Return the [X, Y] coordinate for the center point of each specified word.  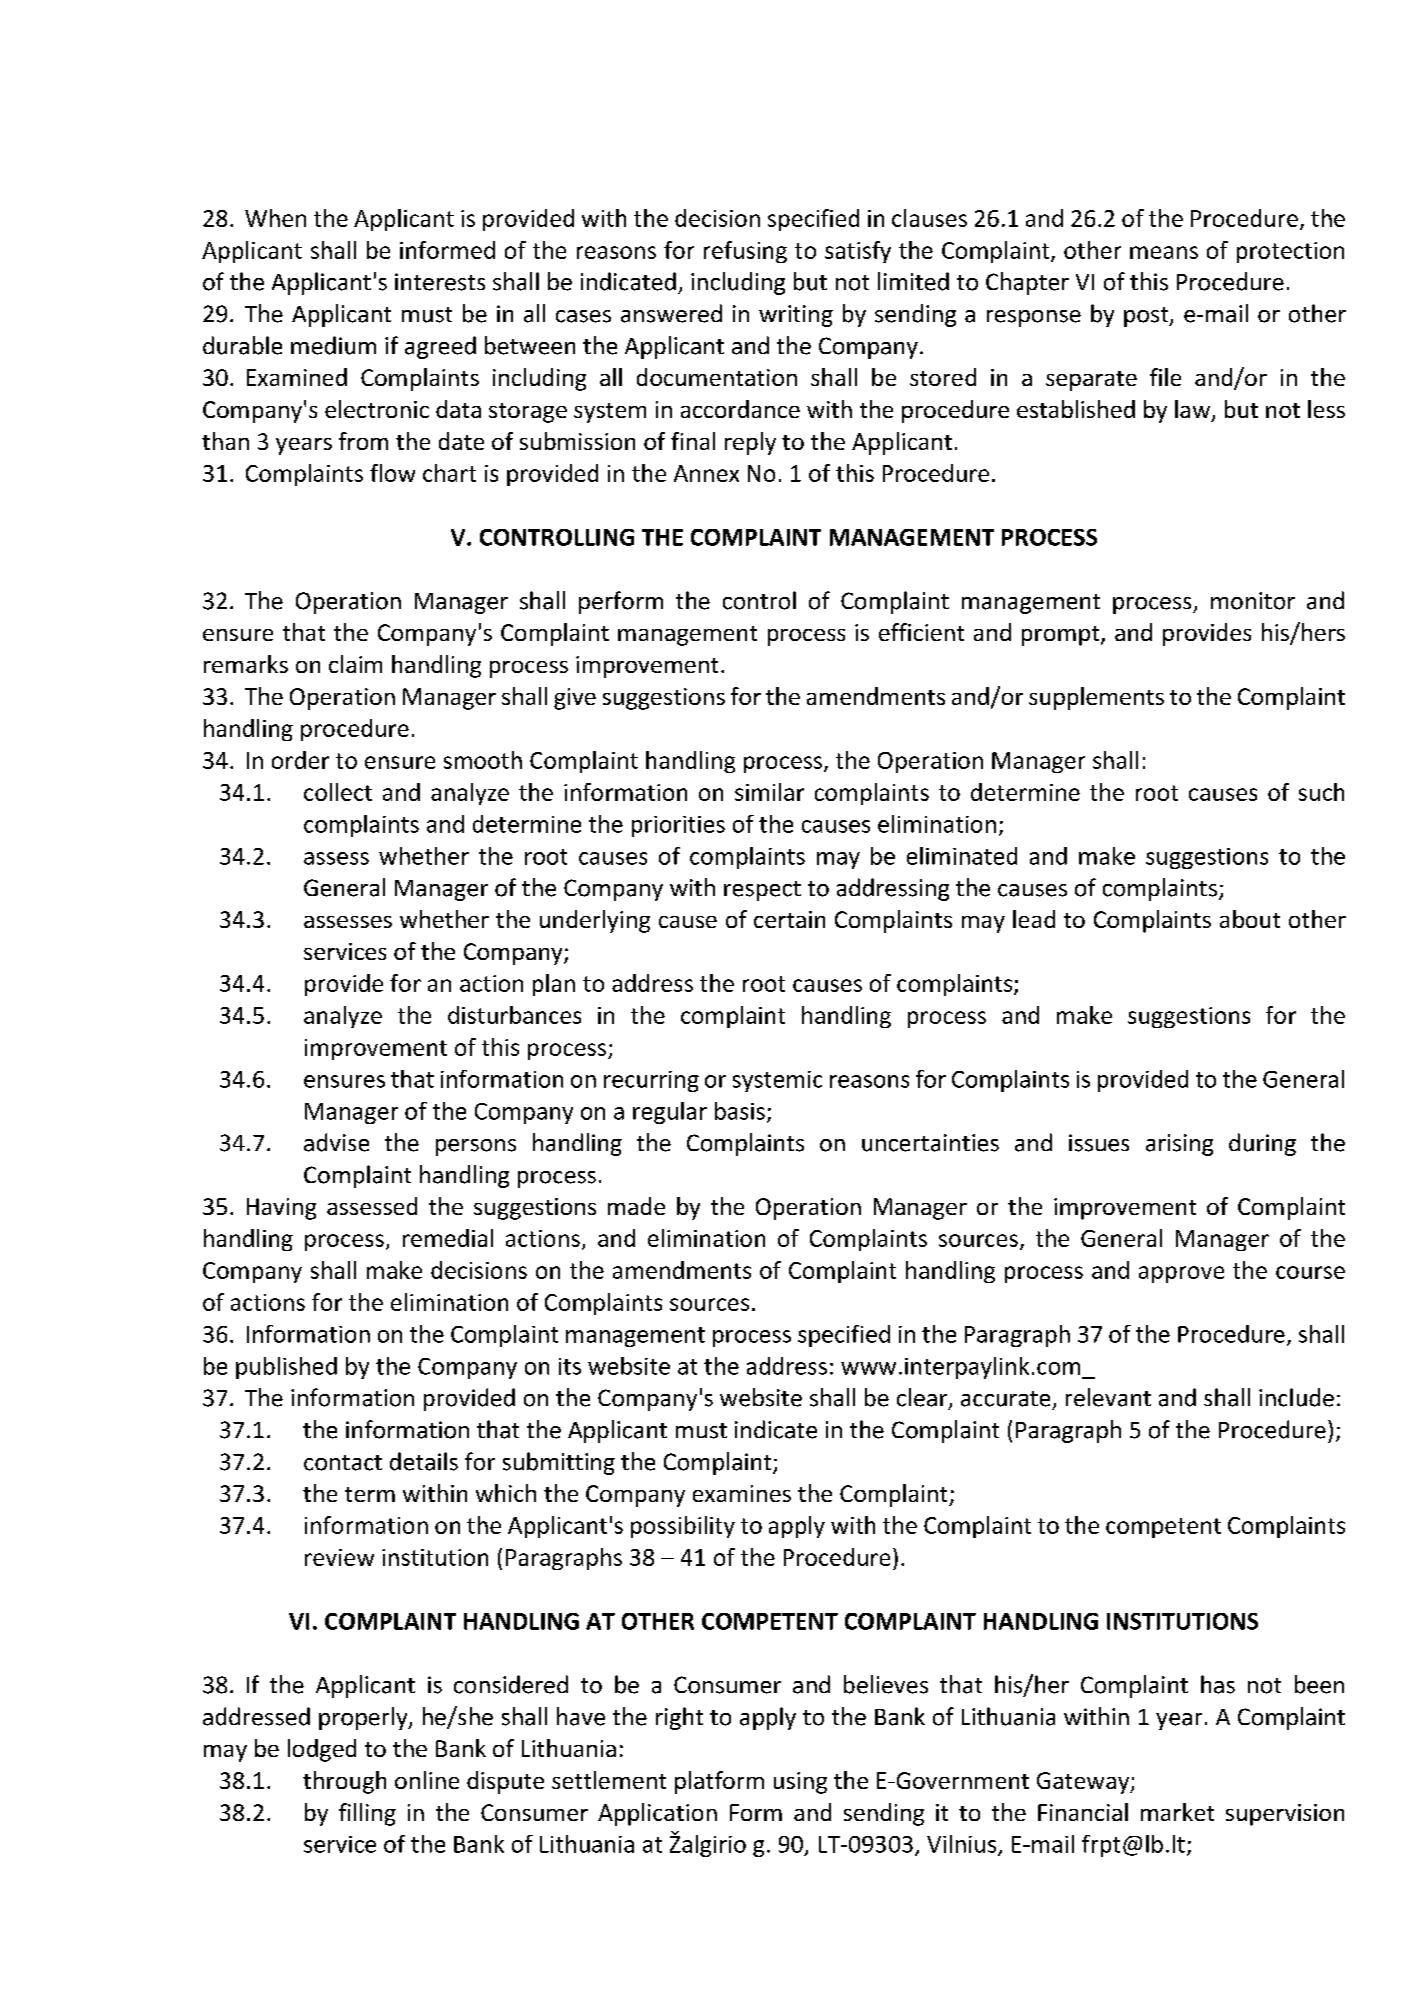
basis [740, 1111]
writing [796, 316]
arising [1179, 1145]
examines [742, 1493]
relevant [1108, 1397]
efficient [921, 632]
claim [355, 664]
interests [440, 282]
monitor [1253, 601]
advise [336, 1142]
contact [343, 1463]
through [344, 1782]
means [1164, 252]
